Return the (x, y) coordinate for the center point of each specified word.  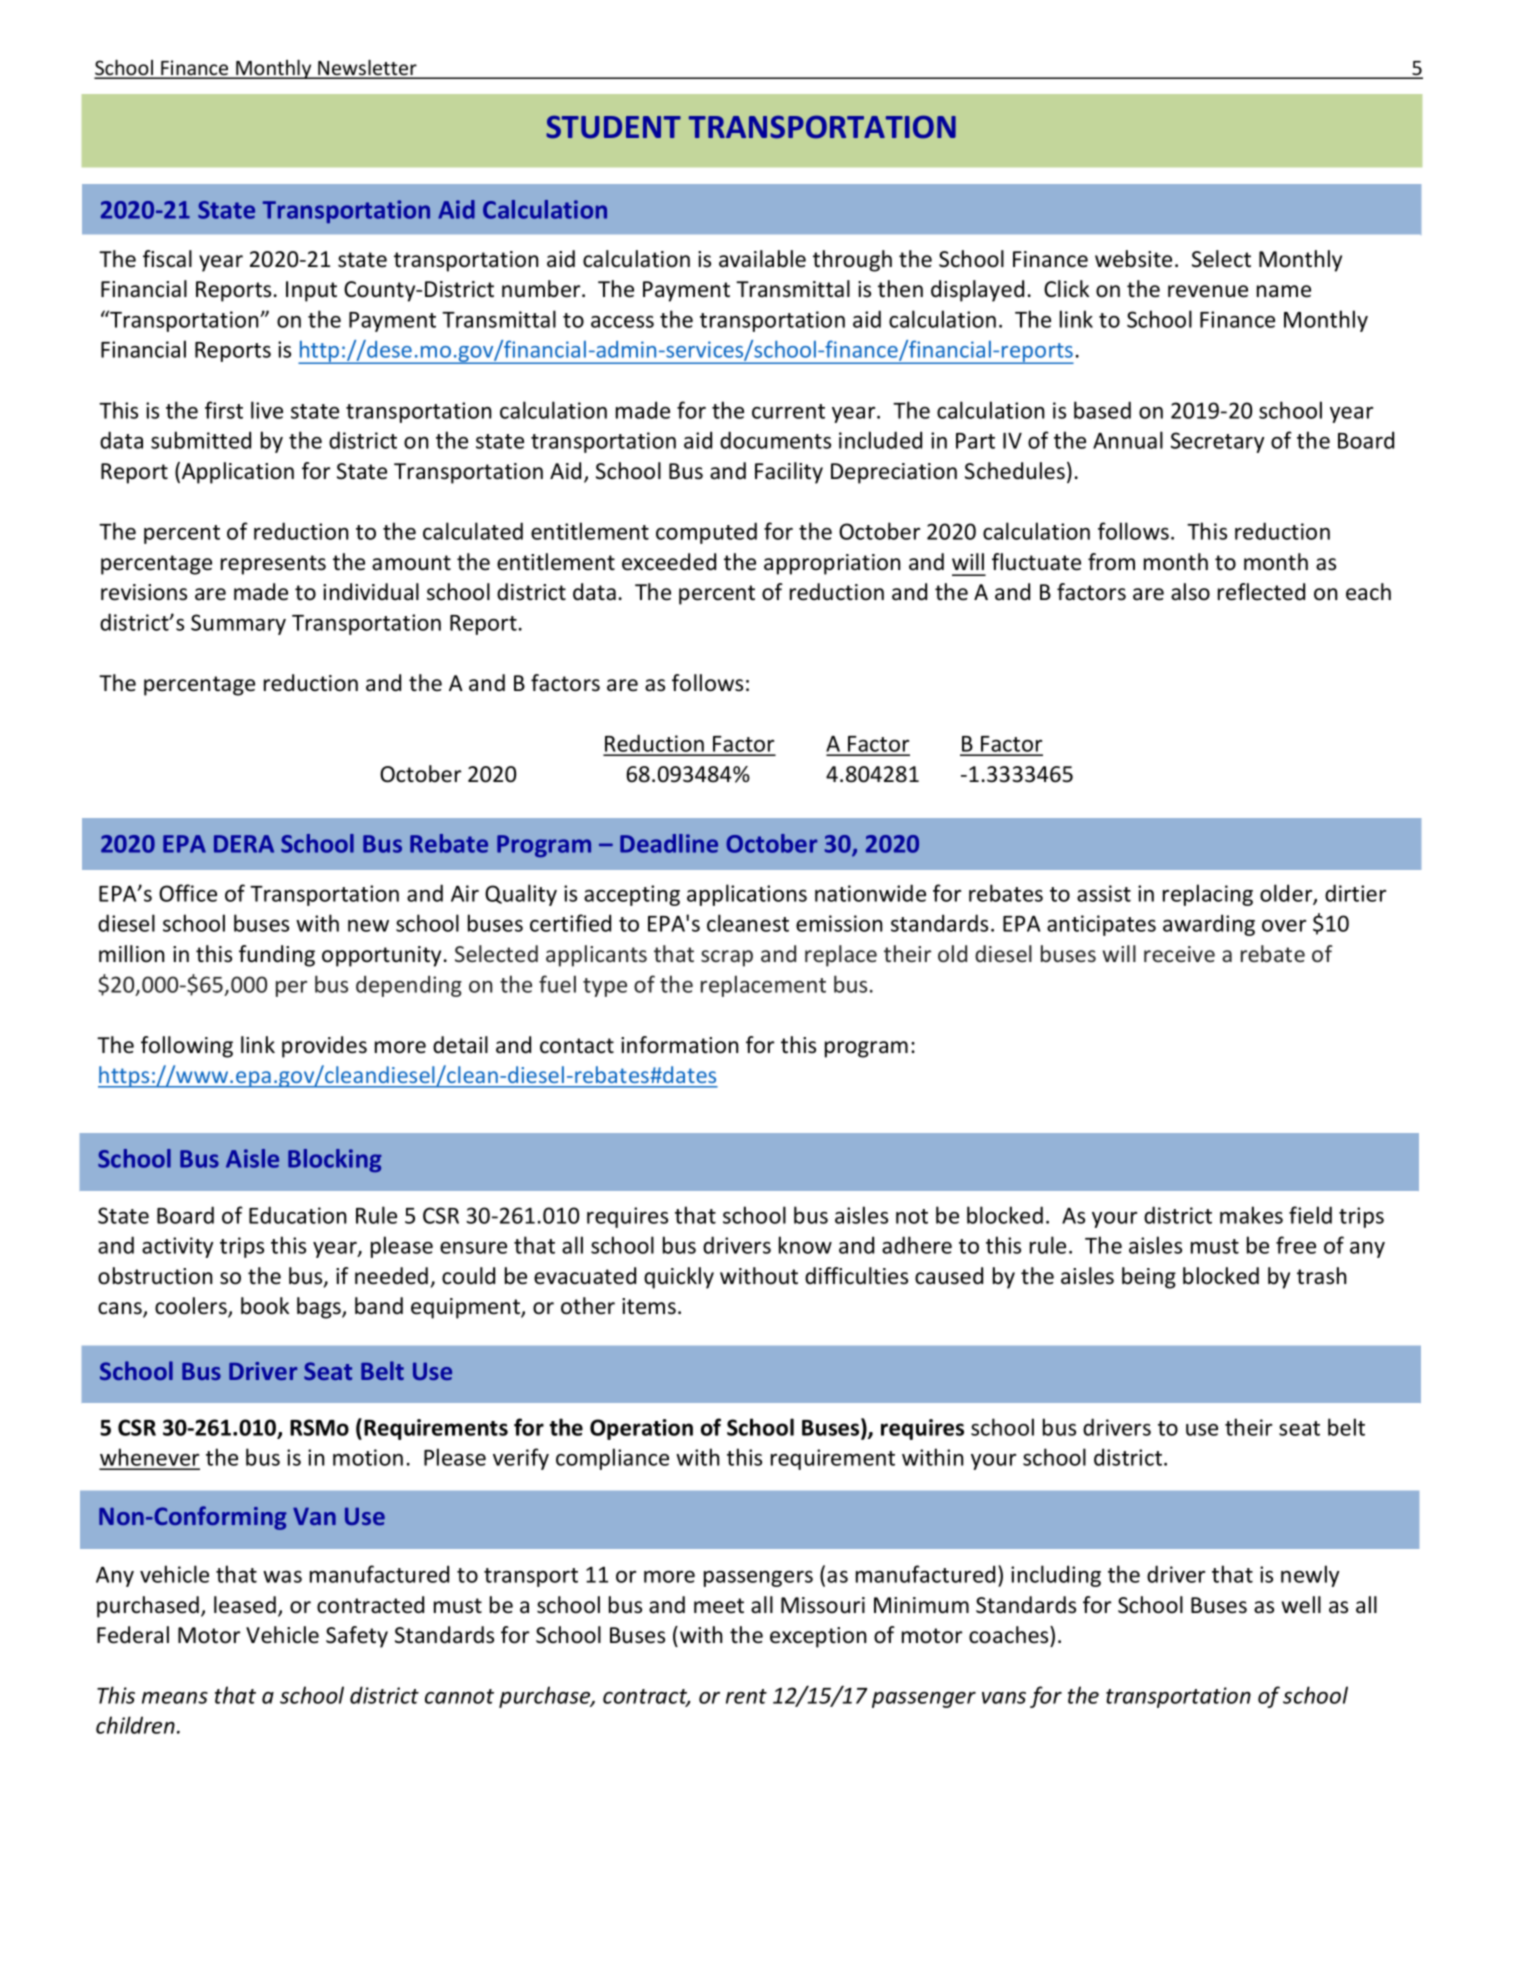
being (1149, 1278)
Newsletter (367, 69)
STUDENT (613, 127)
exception (818, 1637)
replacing (1208, 895)
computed (706, 533)
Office (188, 893)
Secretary (1217, 442)
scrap (727, 958)
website (1133, 259)
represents (273, 565)
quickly (679, 1278)
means (175, 1698)
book (265, 1306)
